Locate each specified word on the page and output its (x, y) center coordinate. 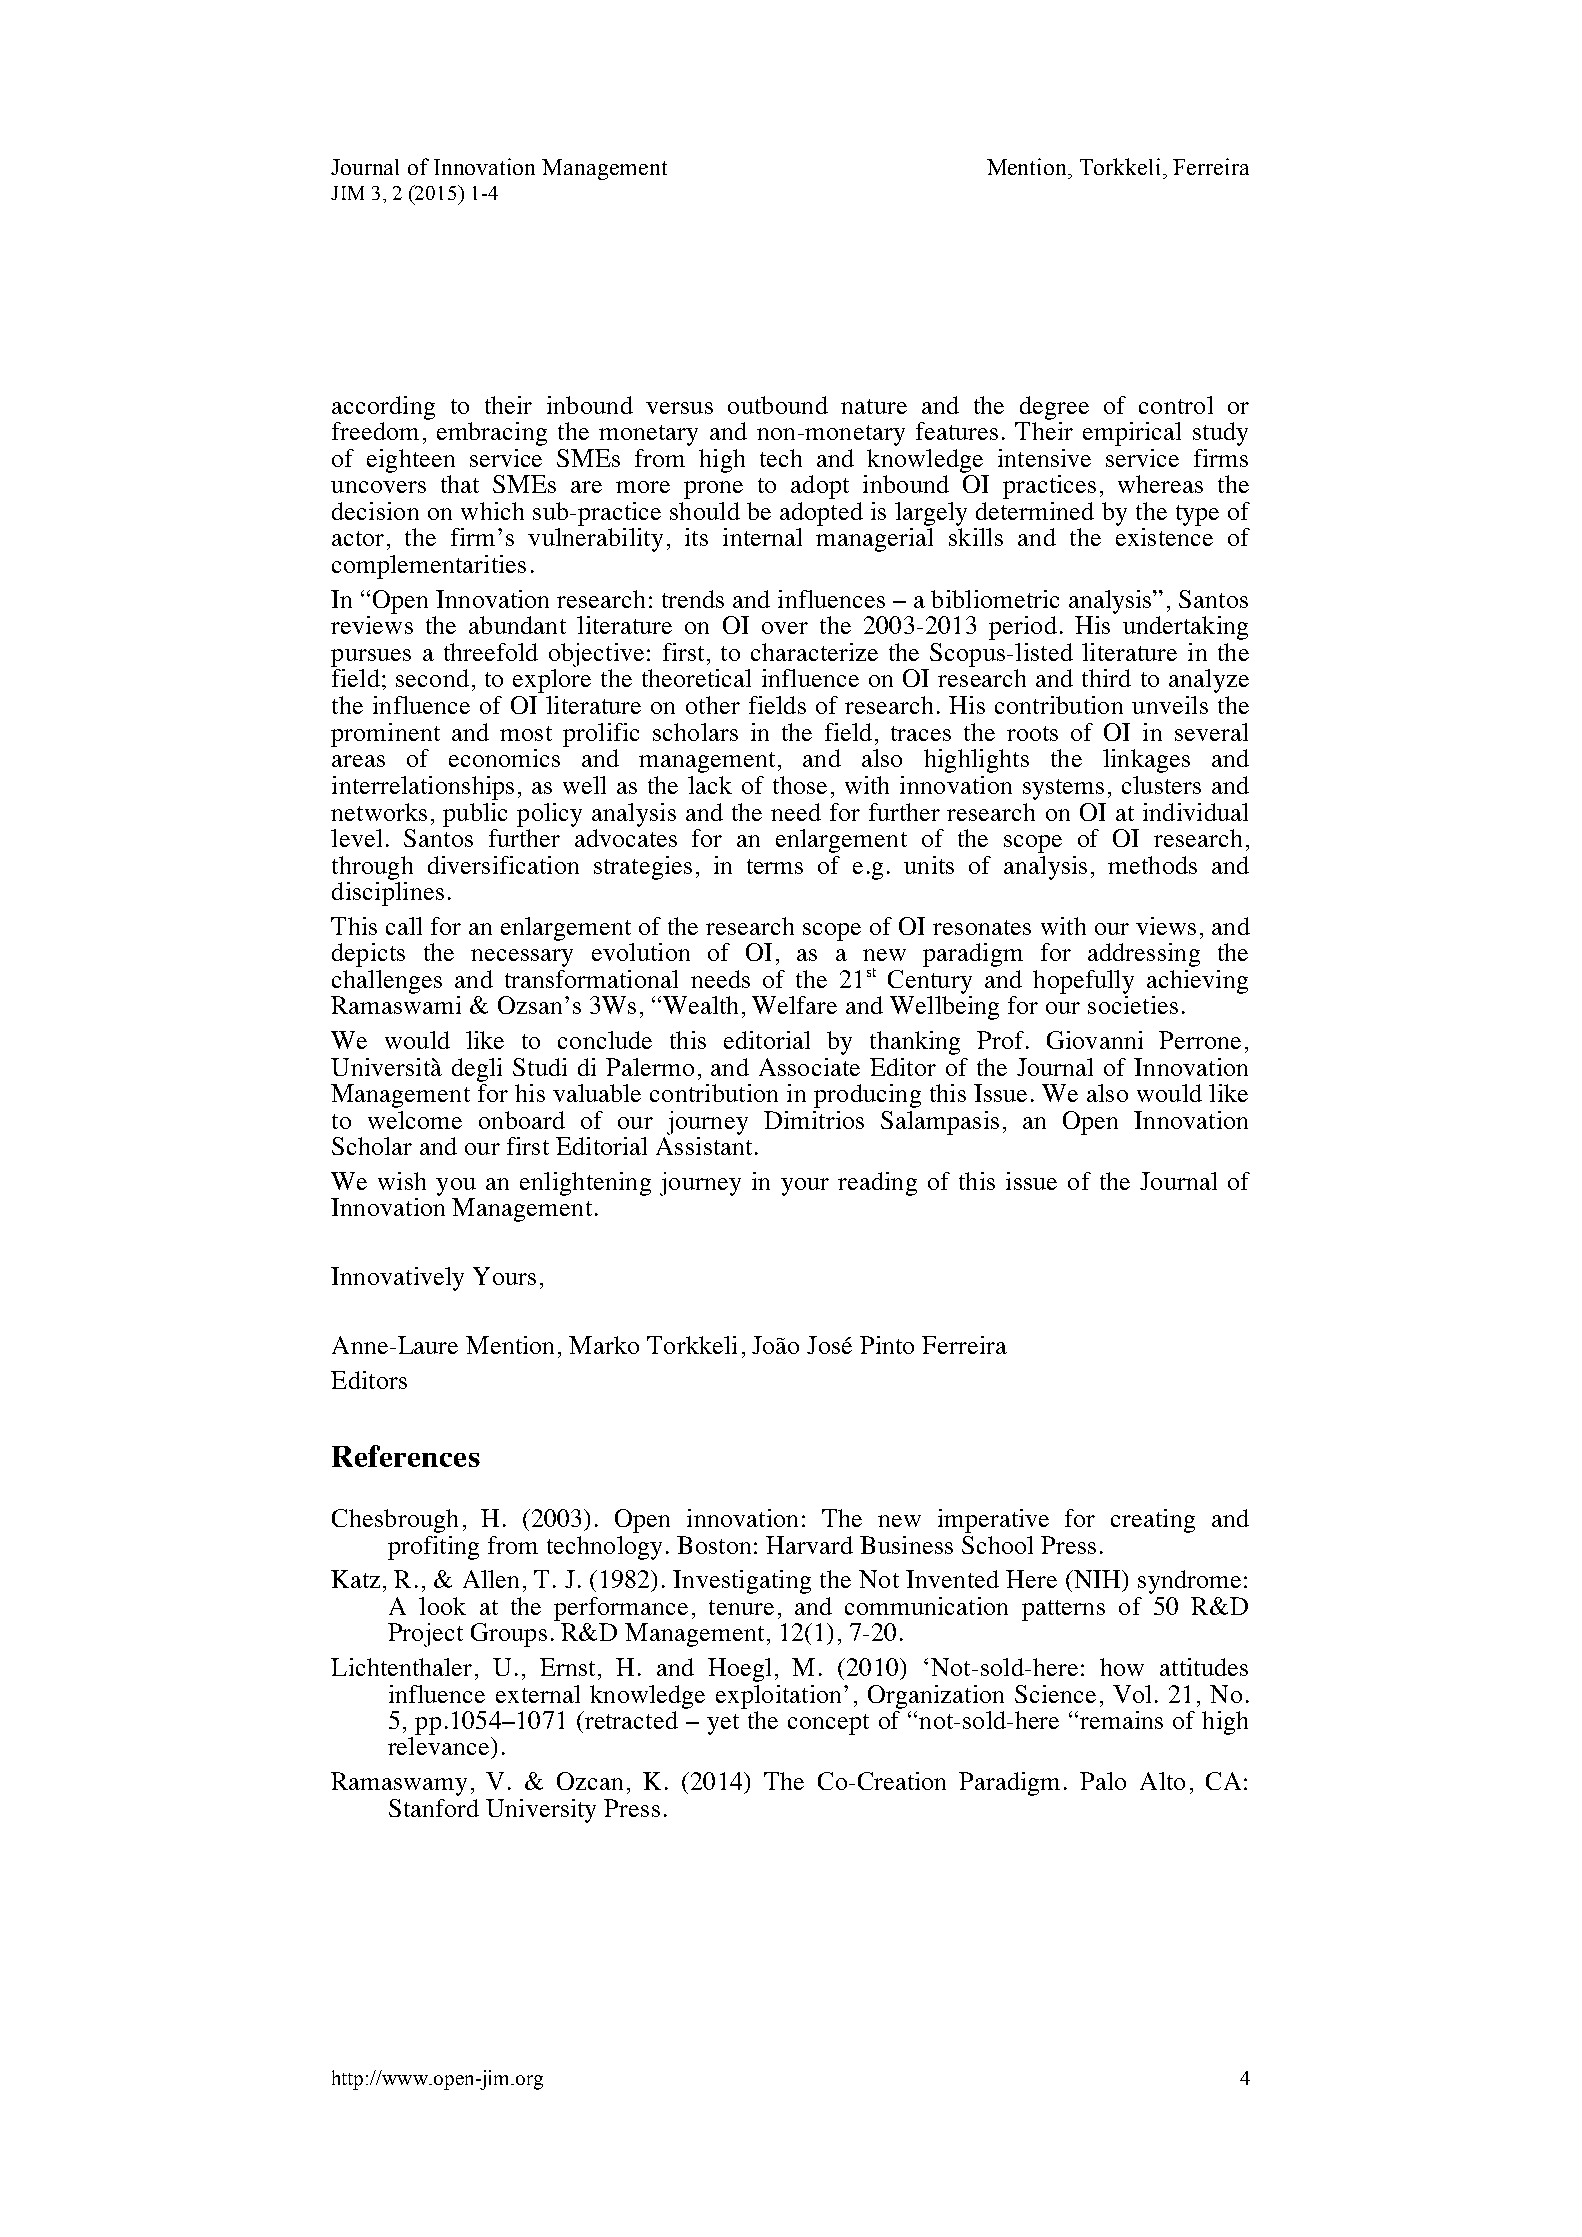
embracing (492, 434)
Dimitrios (814, 1120)
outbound (778, 405)
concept (828, 1724)
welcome (415, 1120)
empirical (1132, 434)
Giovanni (1095, 1040)
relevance (438, 1746)
